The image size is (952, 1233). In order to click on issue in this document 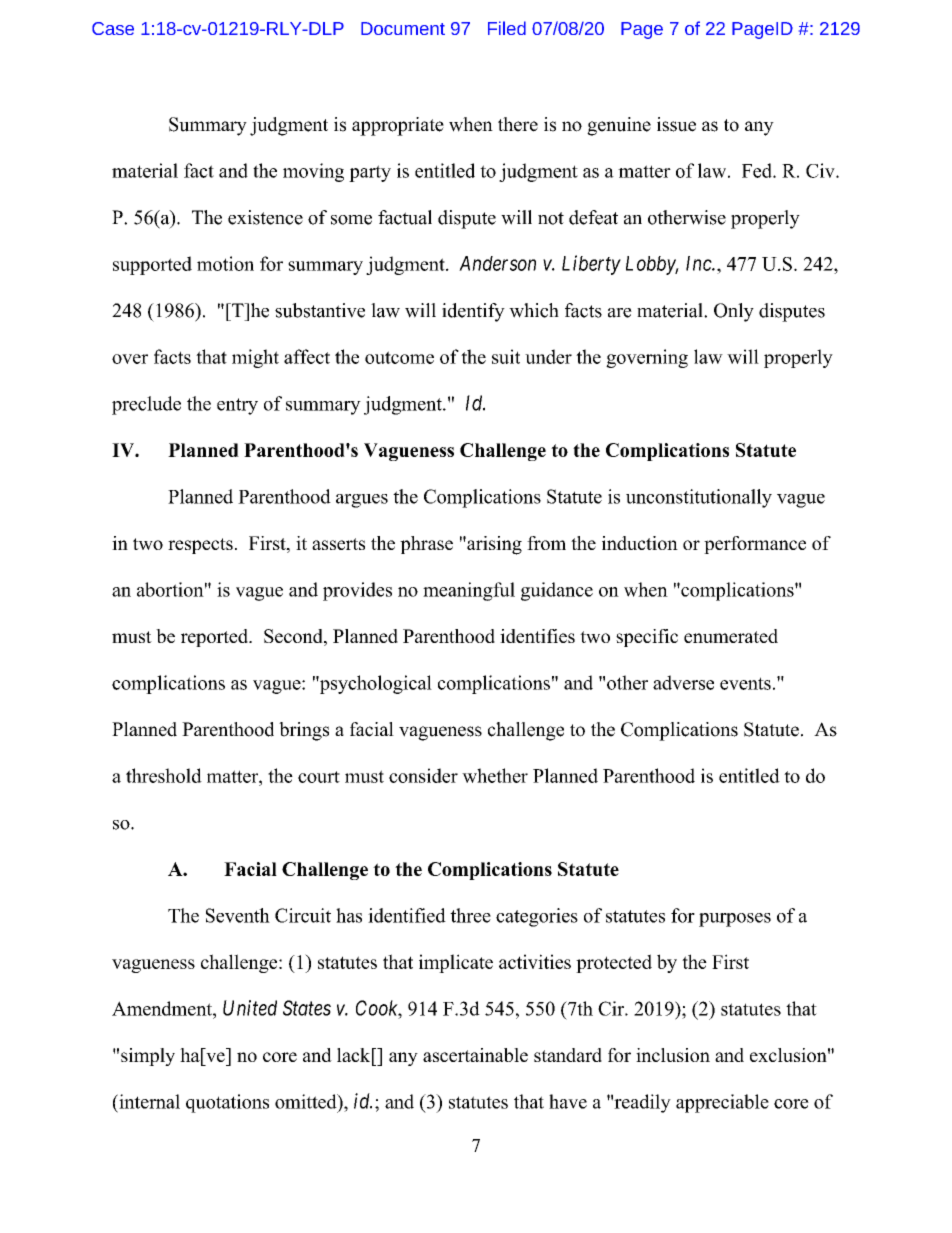, I will do `click(676, 124)`.
